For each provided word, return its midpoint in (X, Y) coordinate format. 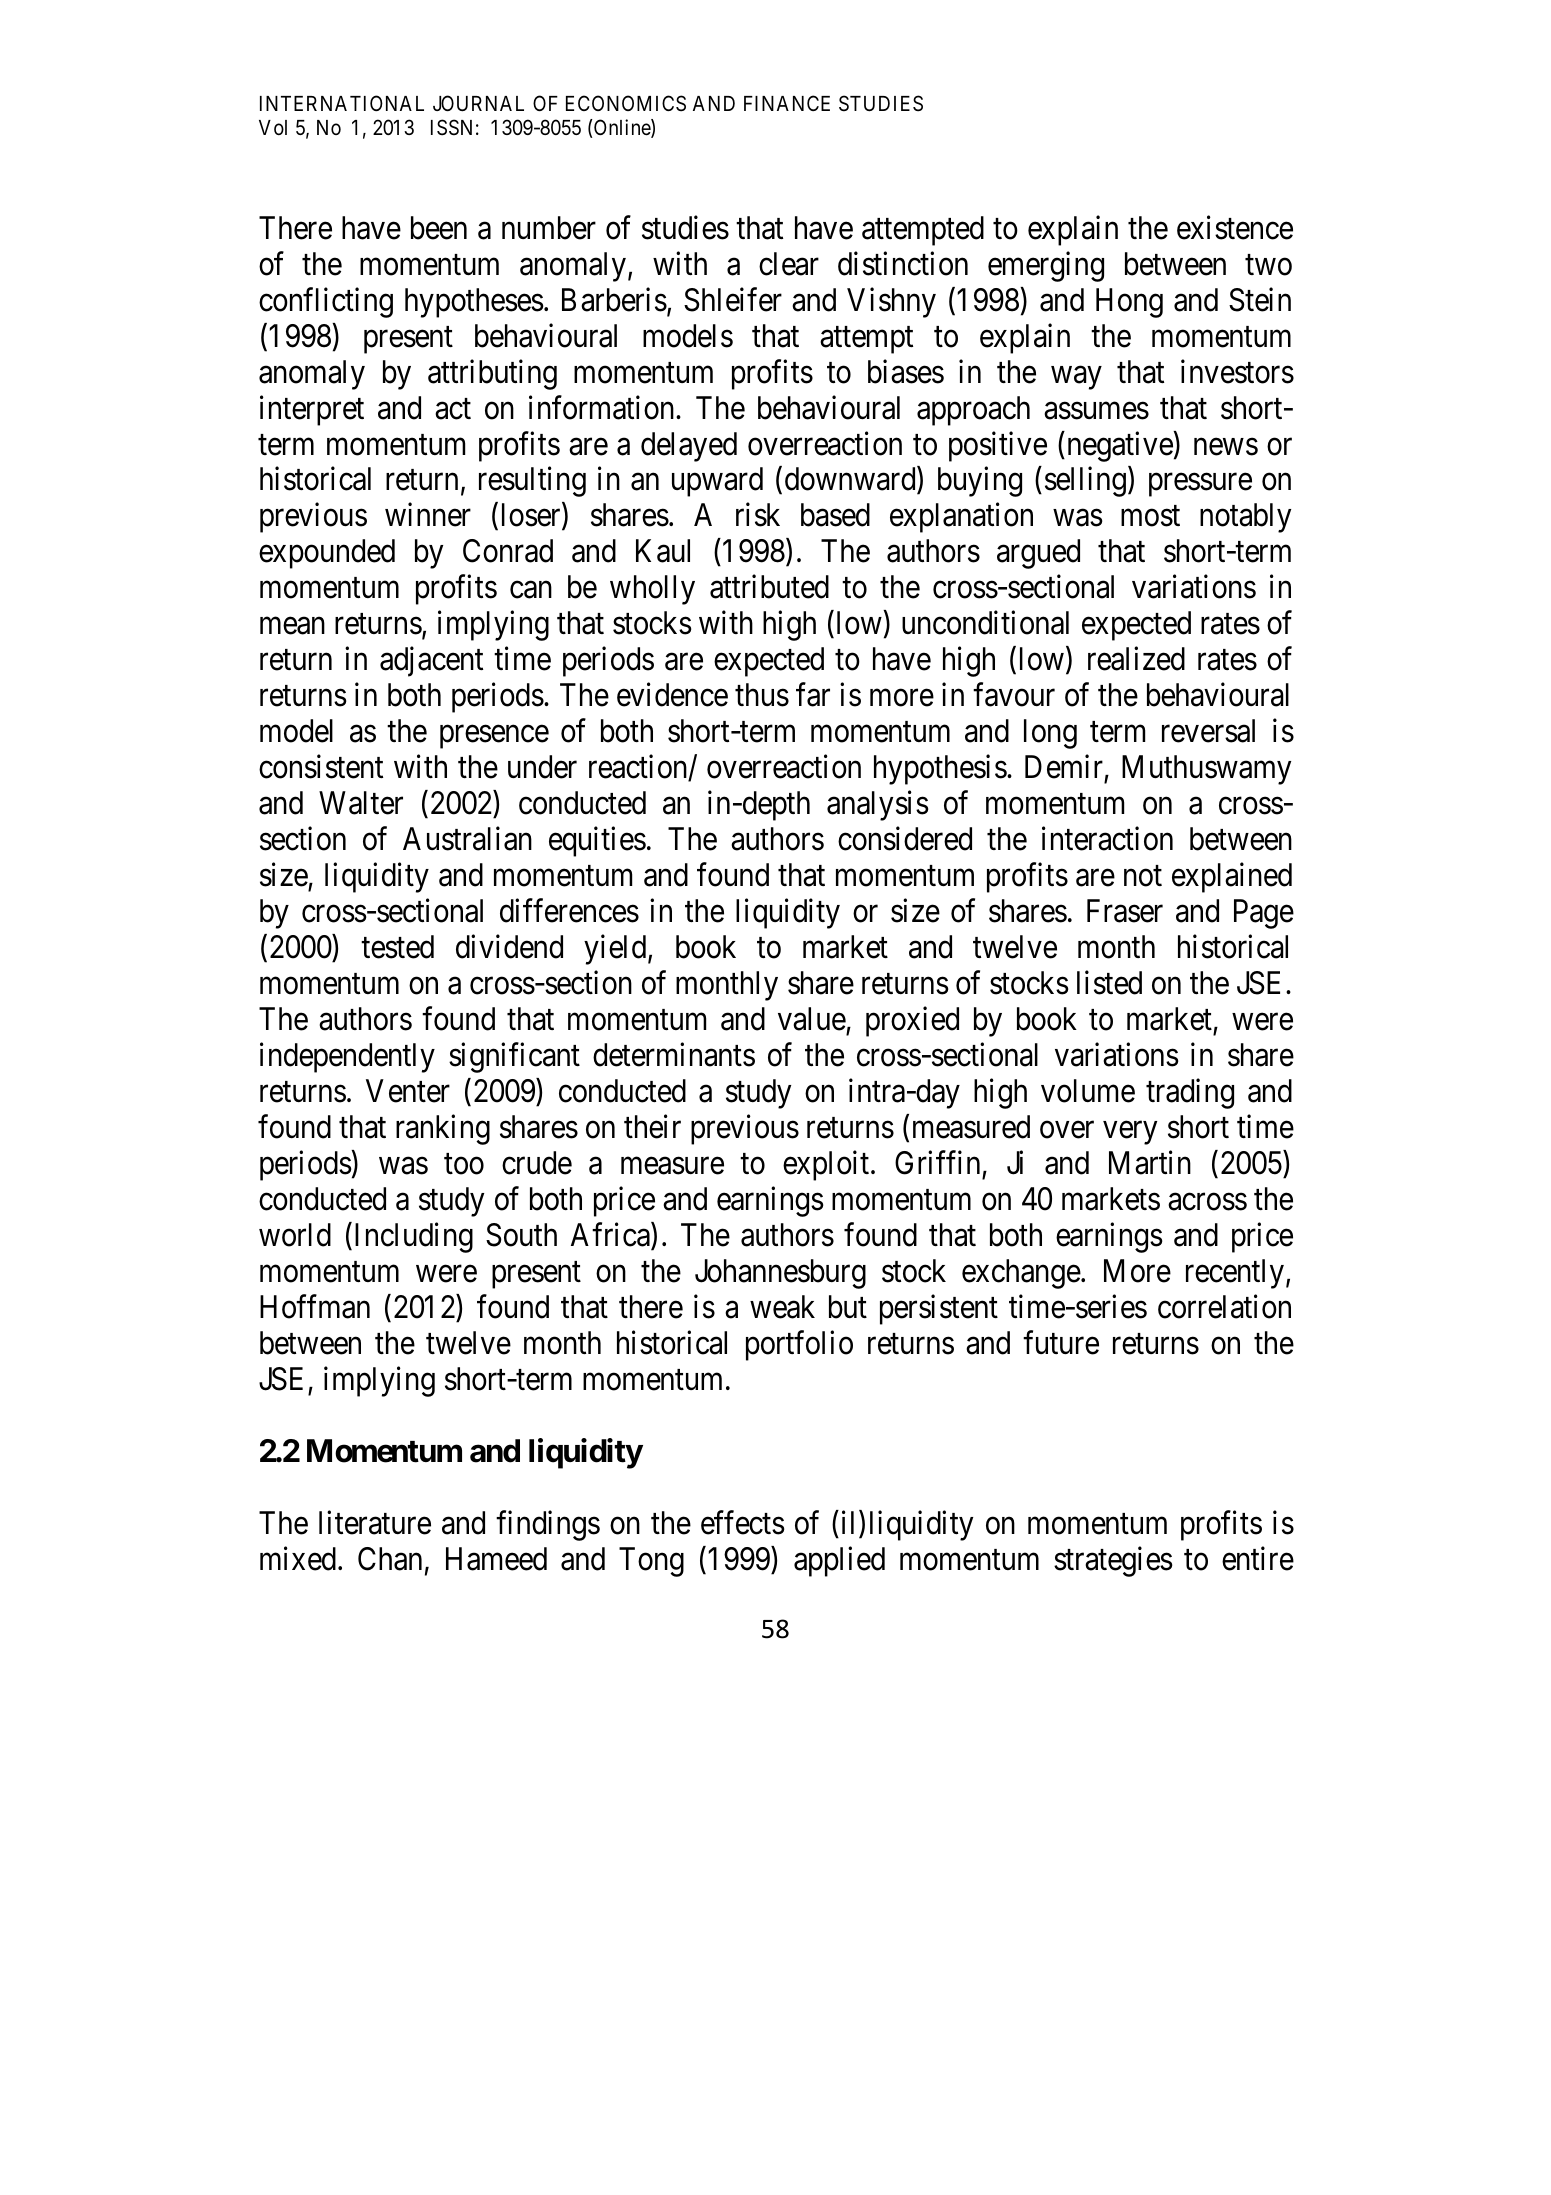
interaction (1107, 839)
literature (375, 1522)
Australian (467, 839)
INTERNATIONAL (342, 103)
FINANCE (787, 103)
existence (1235, 227)
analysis (878, 806)
